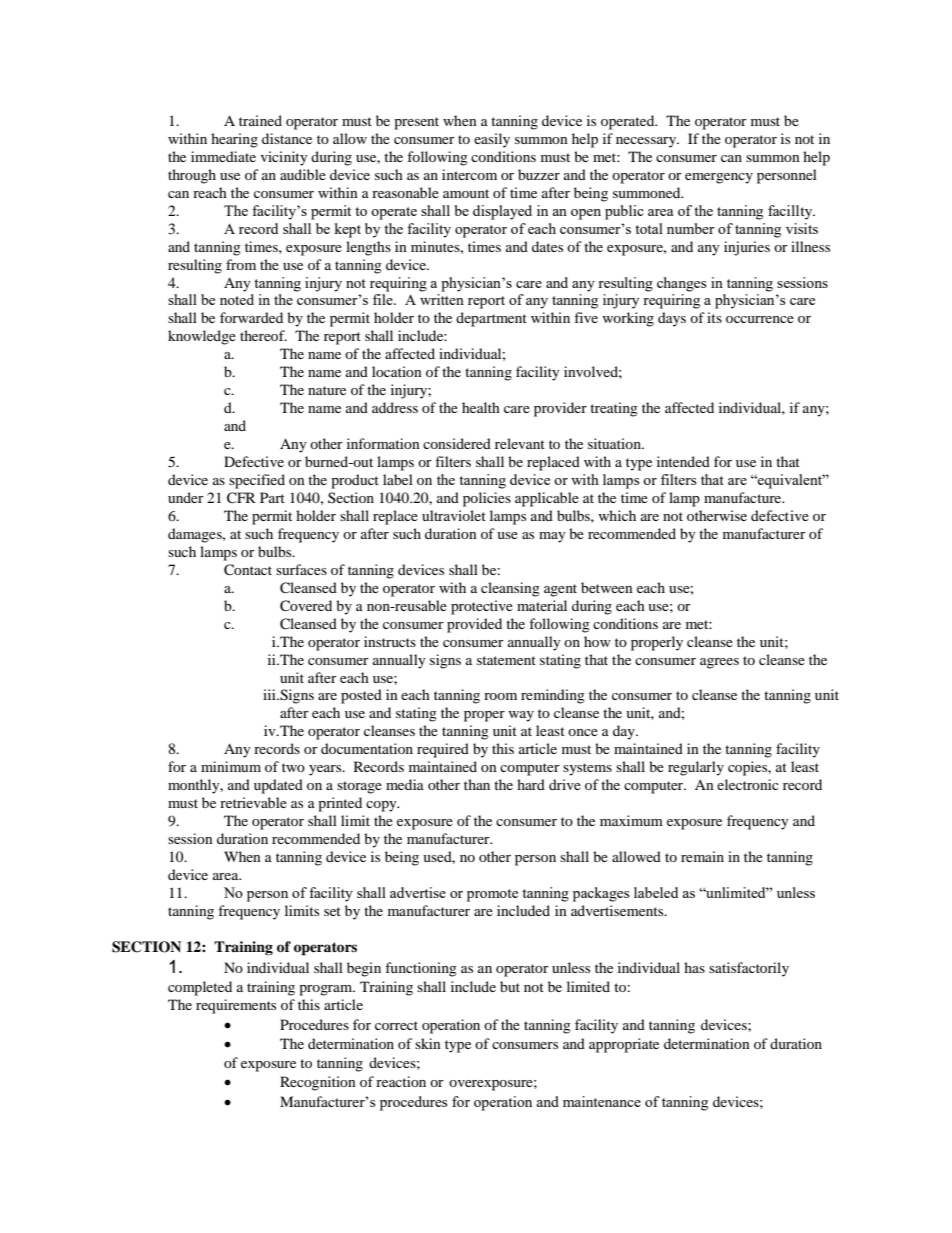 The height and width of the screenshot is (1233, 952). I want to click on emergency, so click(719, 178).
